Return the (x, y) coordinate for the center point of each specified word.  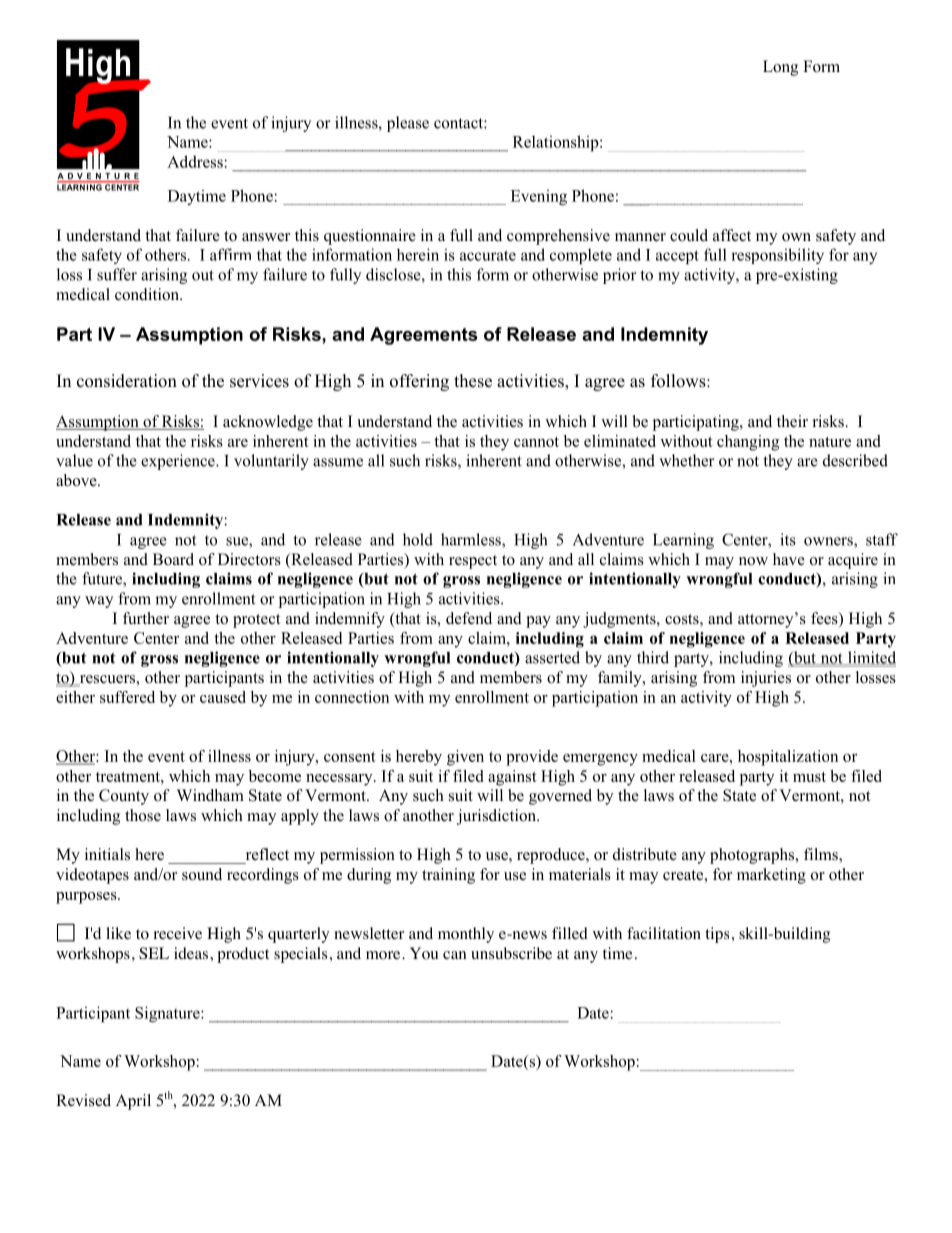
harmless (472, 540)
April (133, 1102)
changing (748, 443)
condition (148, 294)
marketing (771, 876)
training (448, 876)
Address (196, 161)
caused (223, 697)
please (408, 124)
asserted (552, 657)
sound (202, 874)
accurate (488, 255)
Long (780, 68)
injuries (766, 679)
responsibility (777, 256)
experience (179, 462)
